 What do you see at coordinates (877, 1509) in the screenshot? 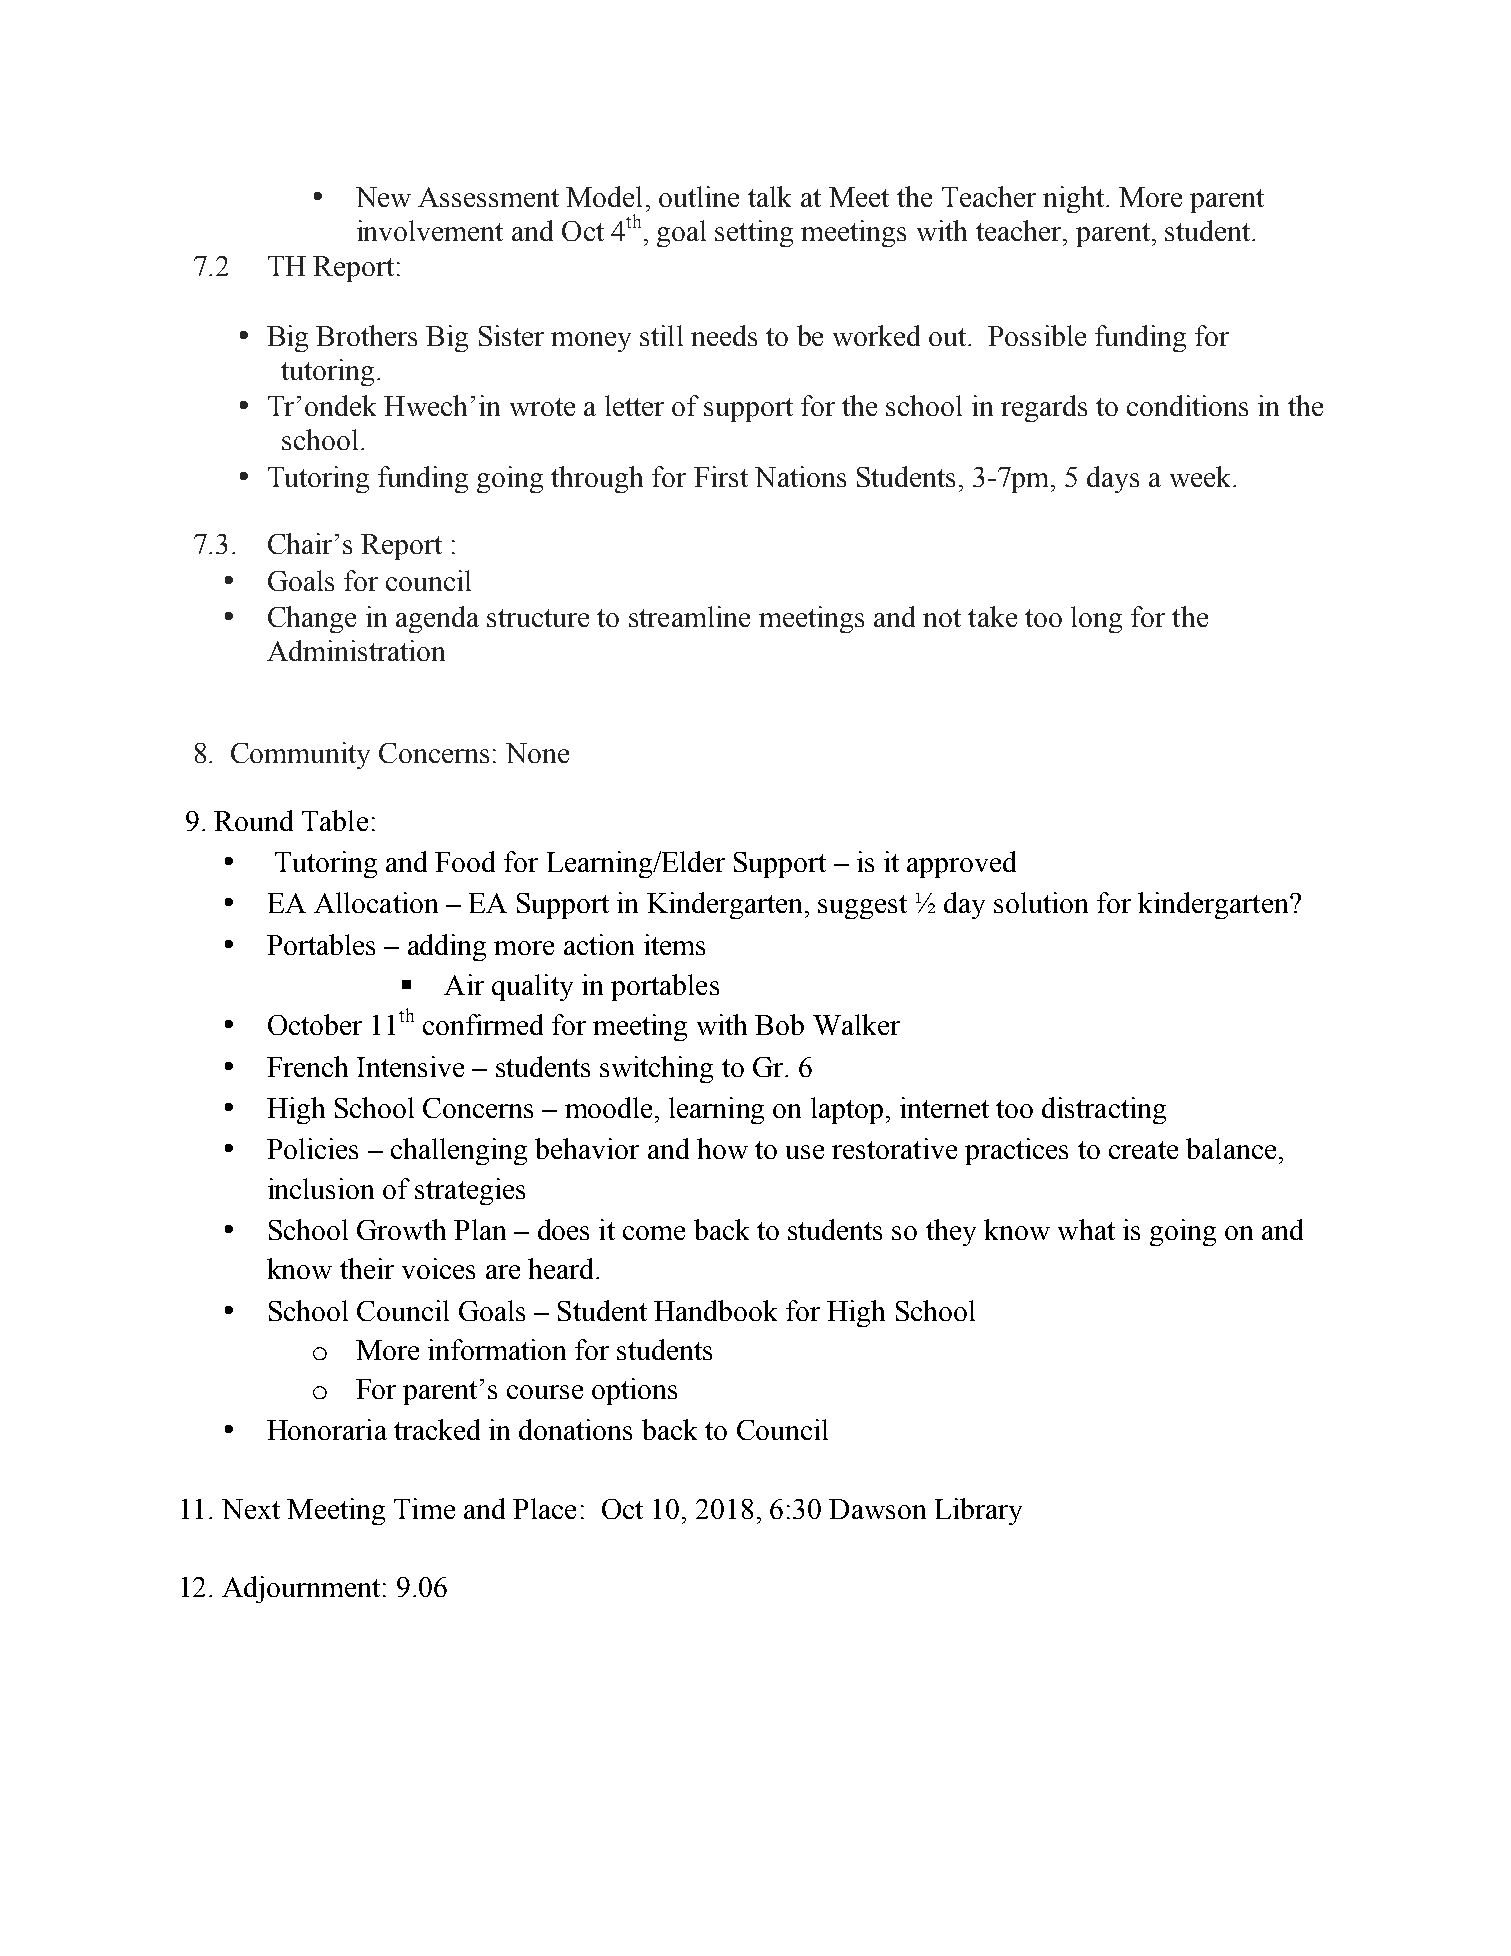
I see `Dawson` at bounding box center [877, 1509].
